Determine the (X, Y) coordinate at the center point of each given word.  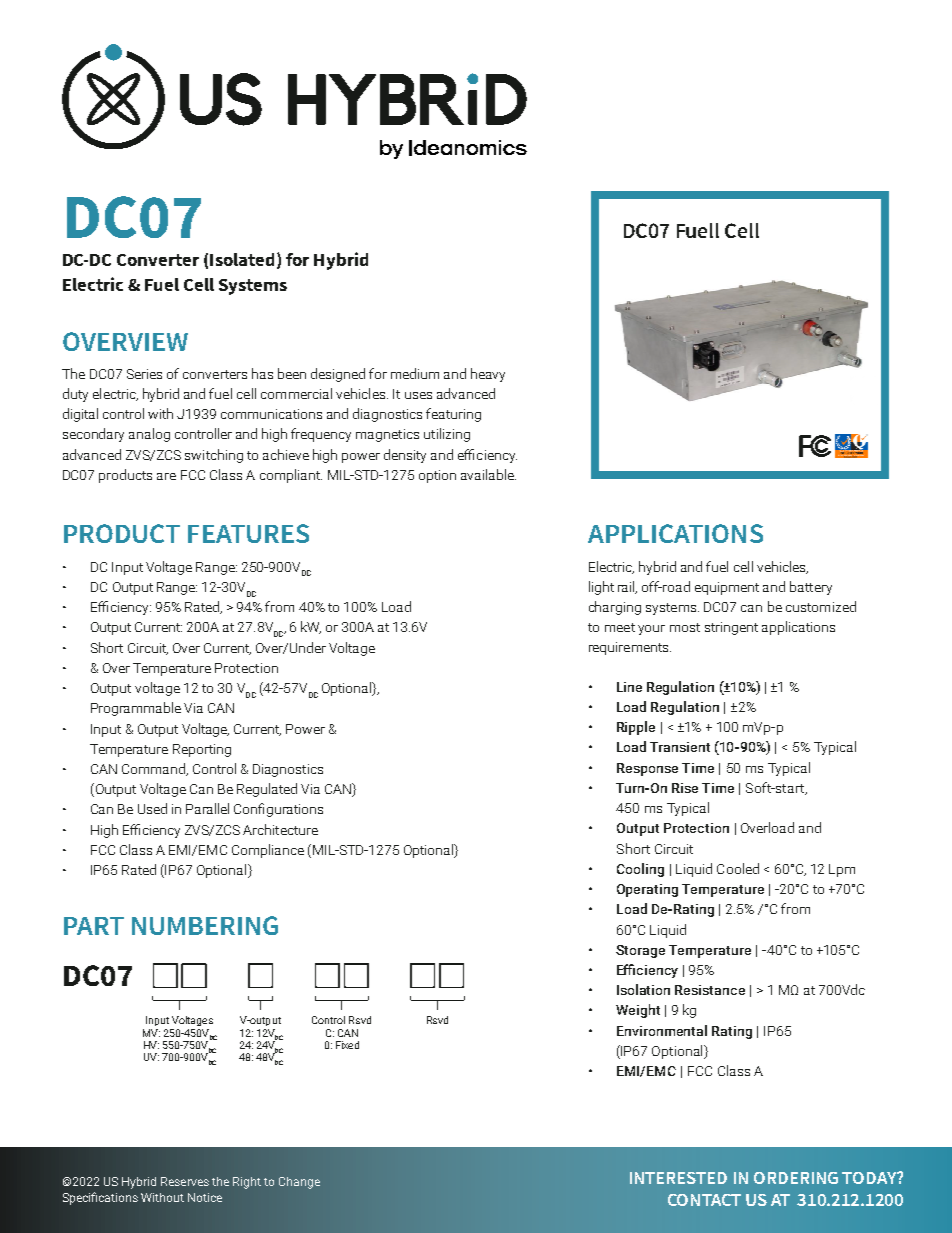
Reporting (202, 750)
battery (811, 588)
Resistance (710, 990)
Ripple (636, 728)
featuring (453, 415)
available (488, 474)
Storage (640, 951)
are (166, 476)
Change (299, 1183)
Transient (680, 747)
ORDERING (796, 1178)
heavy (488, 375)
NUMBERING (205, 925)
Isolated (242, 259)
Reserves (185, 1181)
